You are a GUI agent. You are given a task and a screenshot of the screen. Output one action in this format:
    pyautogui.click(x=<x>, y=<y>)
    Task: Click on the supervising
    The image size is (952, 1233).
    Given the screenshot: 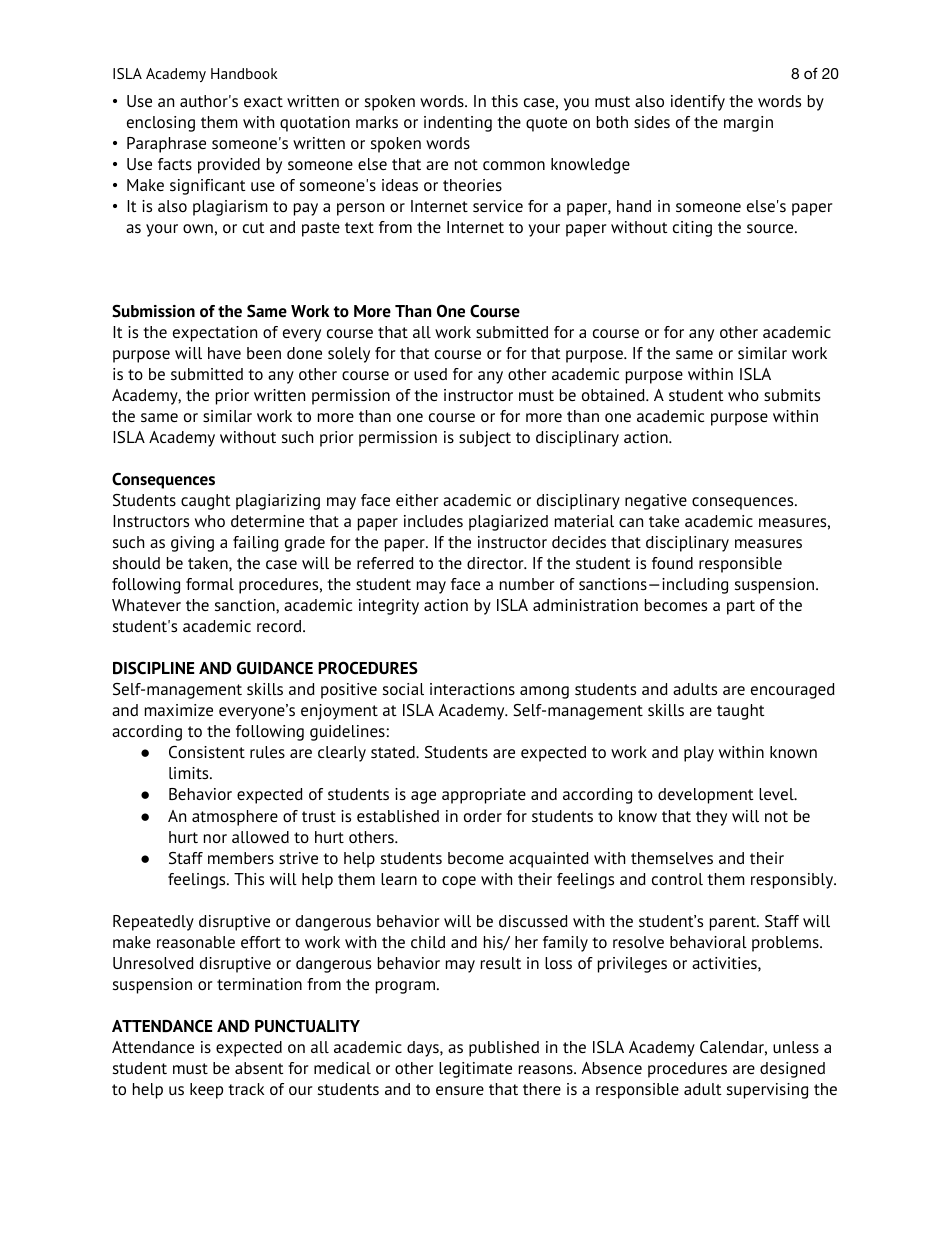 What is the action you would take?
    pyautogui.click(x=767, y=1091)
